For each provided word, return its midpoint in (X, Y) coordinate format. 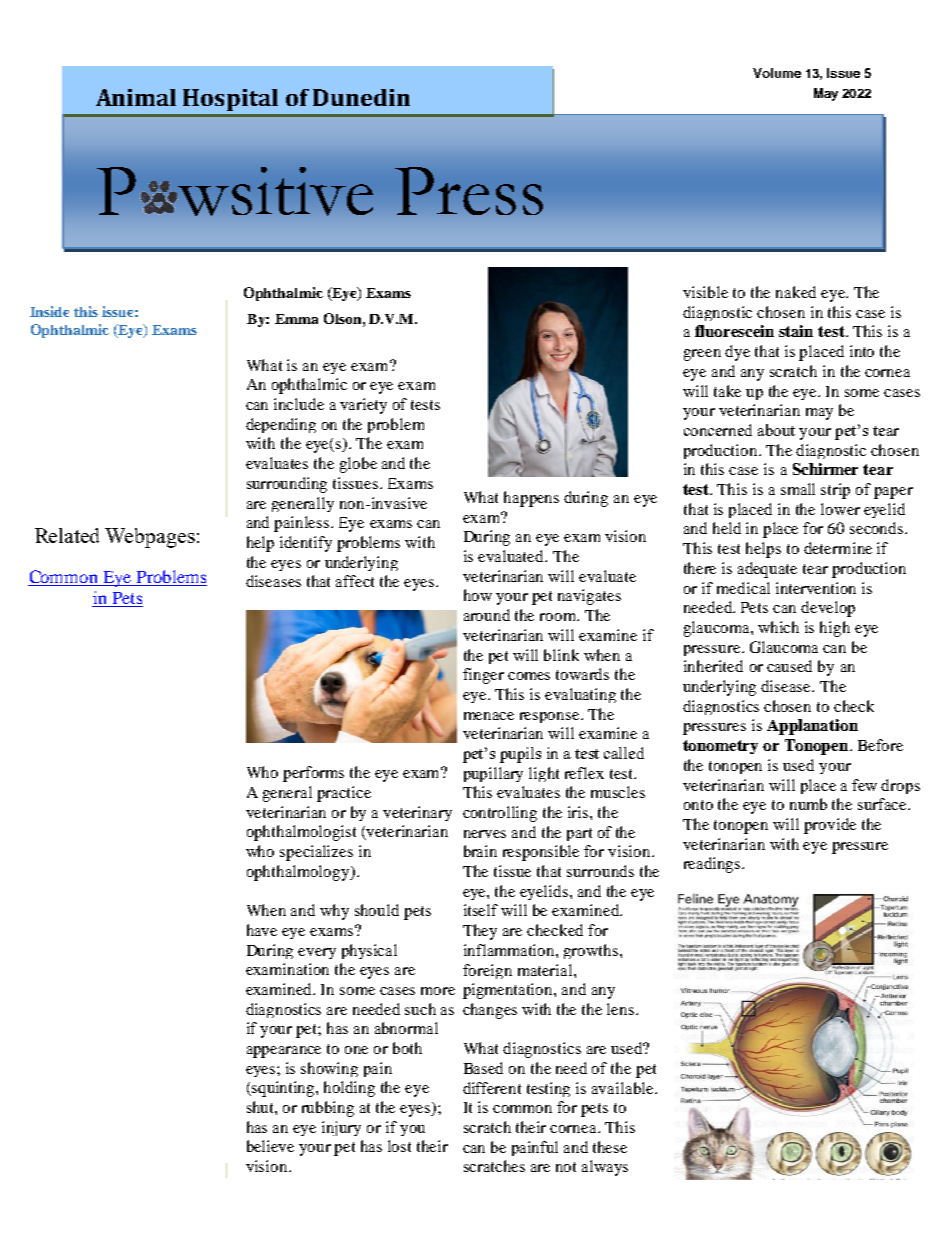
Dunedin (361, 97)
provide (830, 826)
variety (363, 406)
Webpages (150, 538)
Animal (136, 97)
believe (270, 1146)
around (487, 615)
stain (796, 331)
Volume (777, 73)
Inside (49, 311)
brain (480, 851)
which (778, 627)
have (262, 930)
